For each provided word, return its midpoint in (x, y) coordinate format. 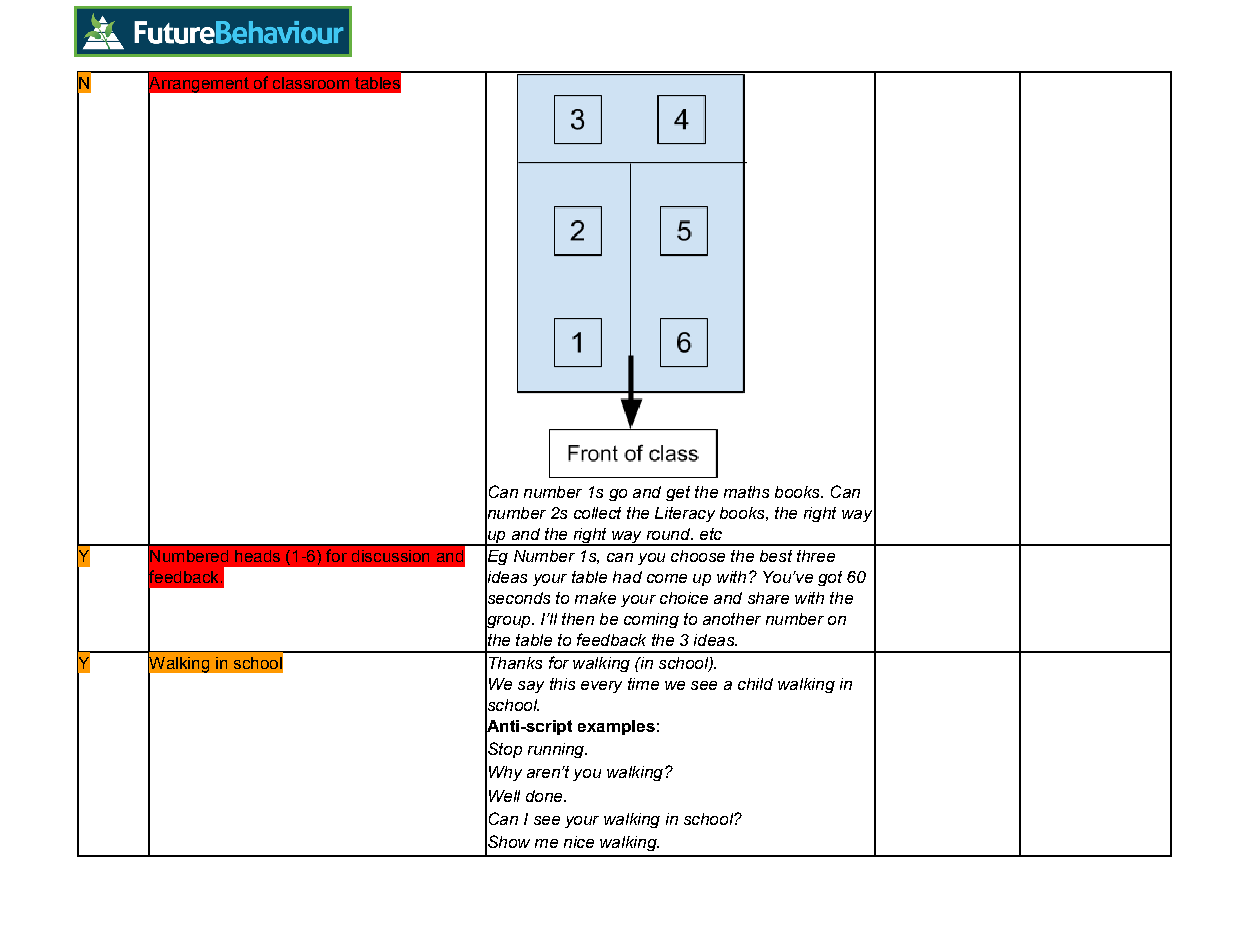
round (670, 534)
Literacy (685, 514)
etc (711, 534)
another (732, 619)
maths (746, 492)
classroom (311, 83)
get (678, 493)
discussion (390, 556)
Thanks (515, 663)
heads (257, 556)
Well (504, 796)
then (578, 619)
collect (597, 513)
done (545, 796)
